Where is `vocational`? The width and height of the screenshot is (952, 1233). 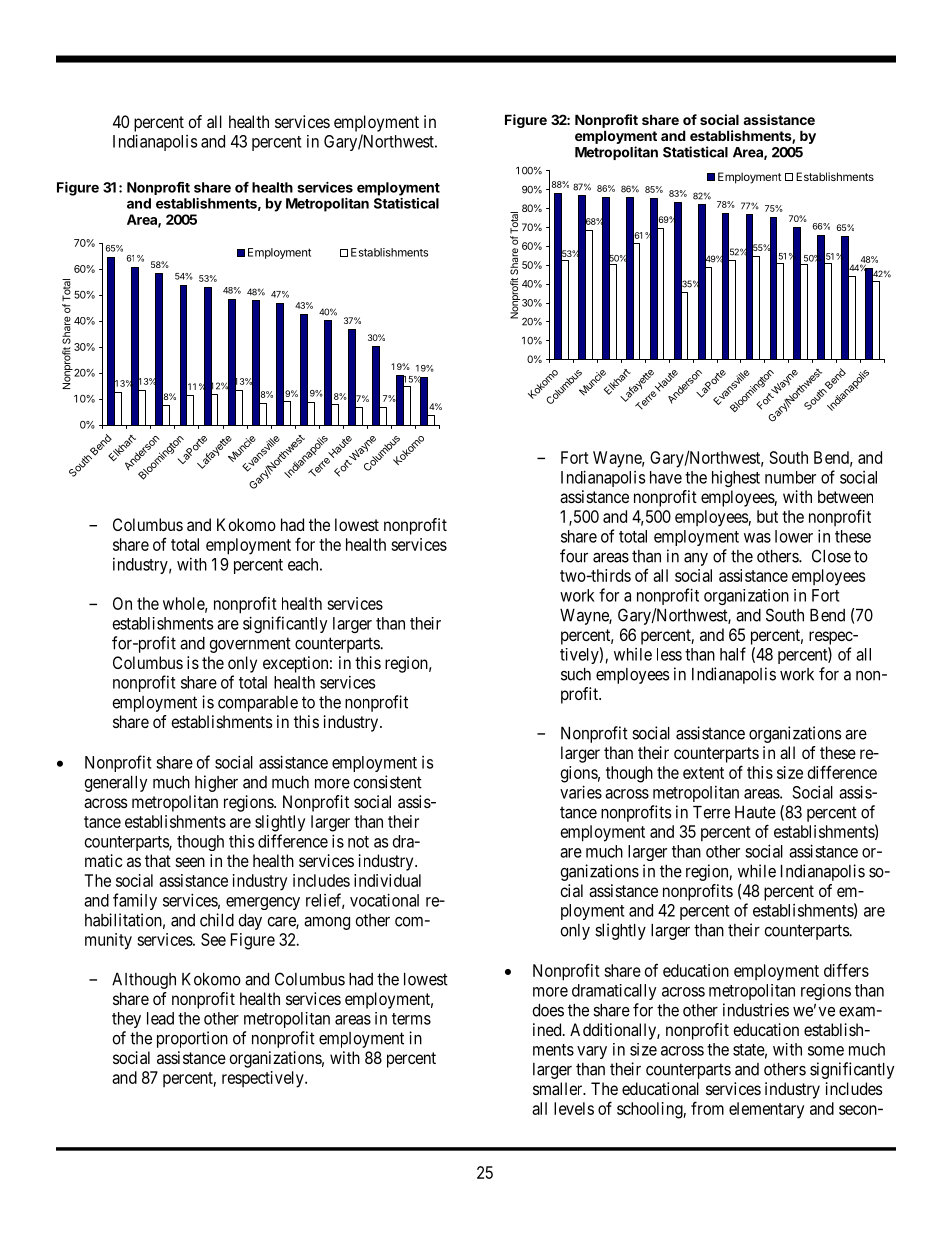 vocational is located at coordinates (384, 900).
